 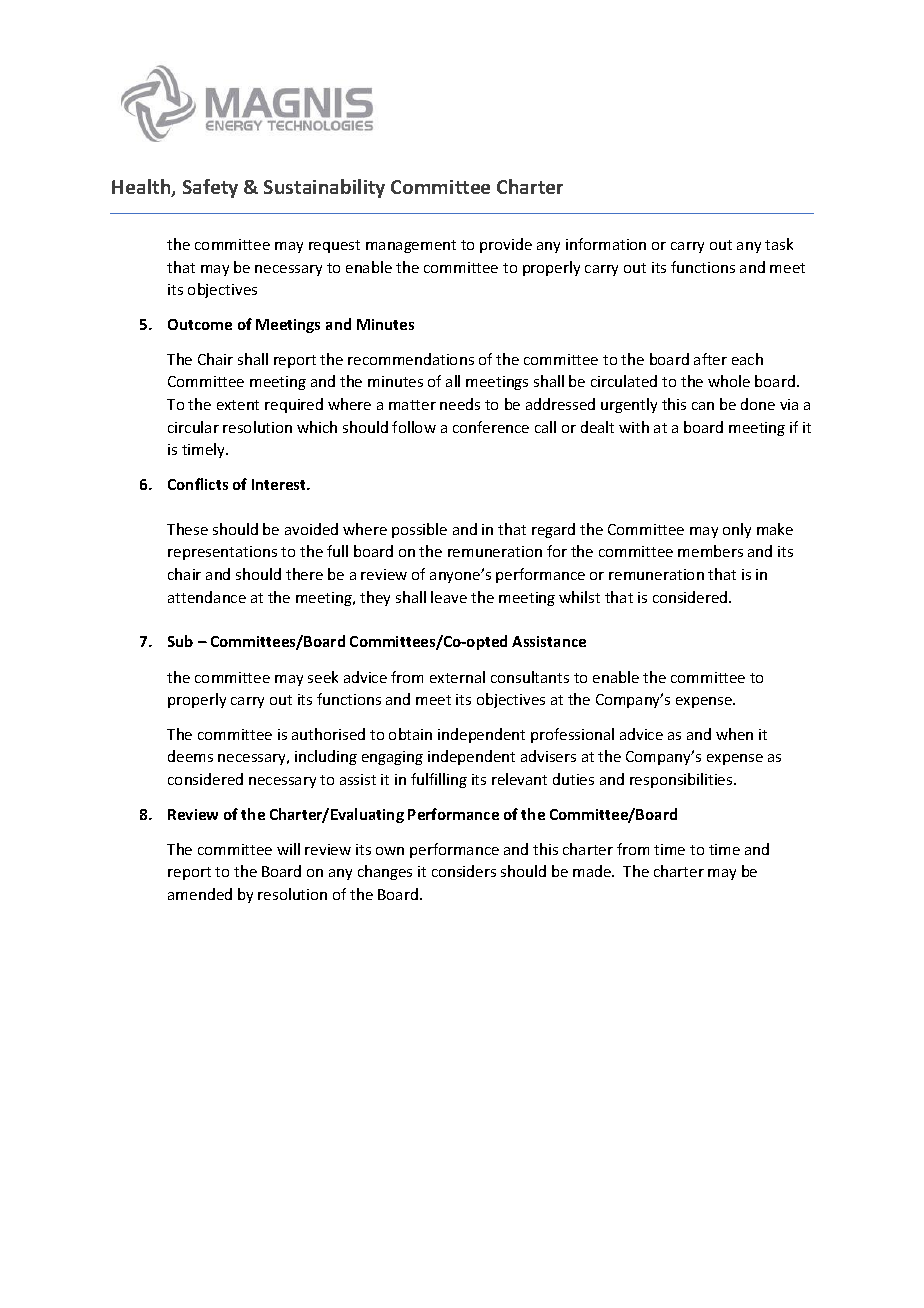 I want to click on members, so click(x=710, y=551).
